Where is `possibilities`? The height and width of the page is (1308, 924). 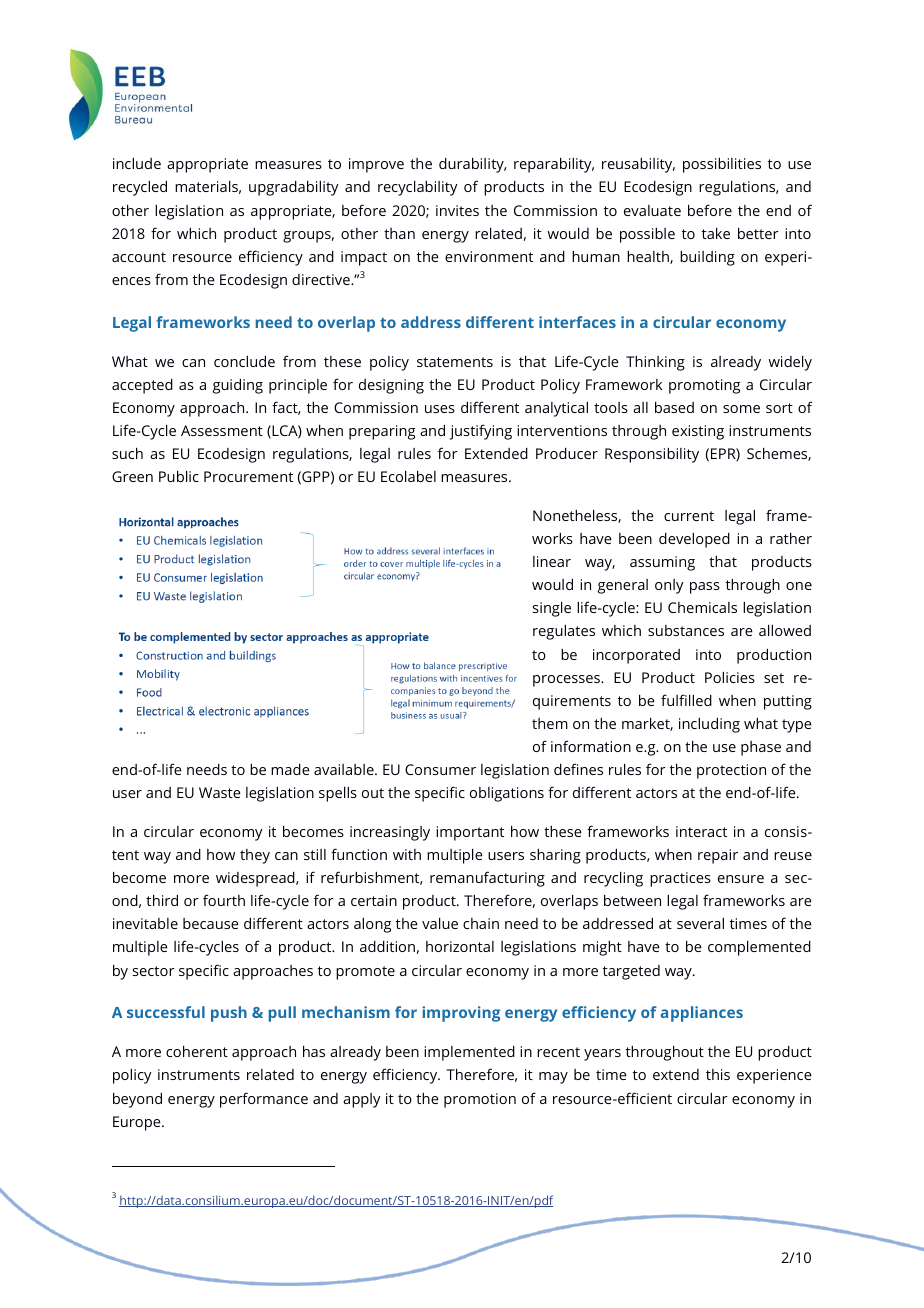 possibilities is located at coordinates (722, 165).
